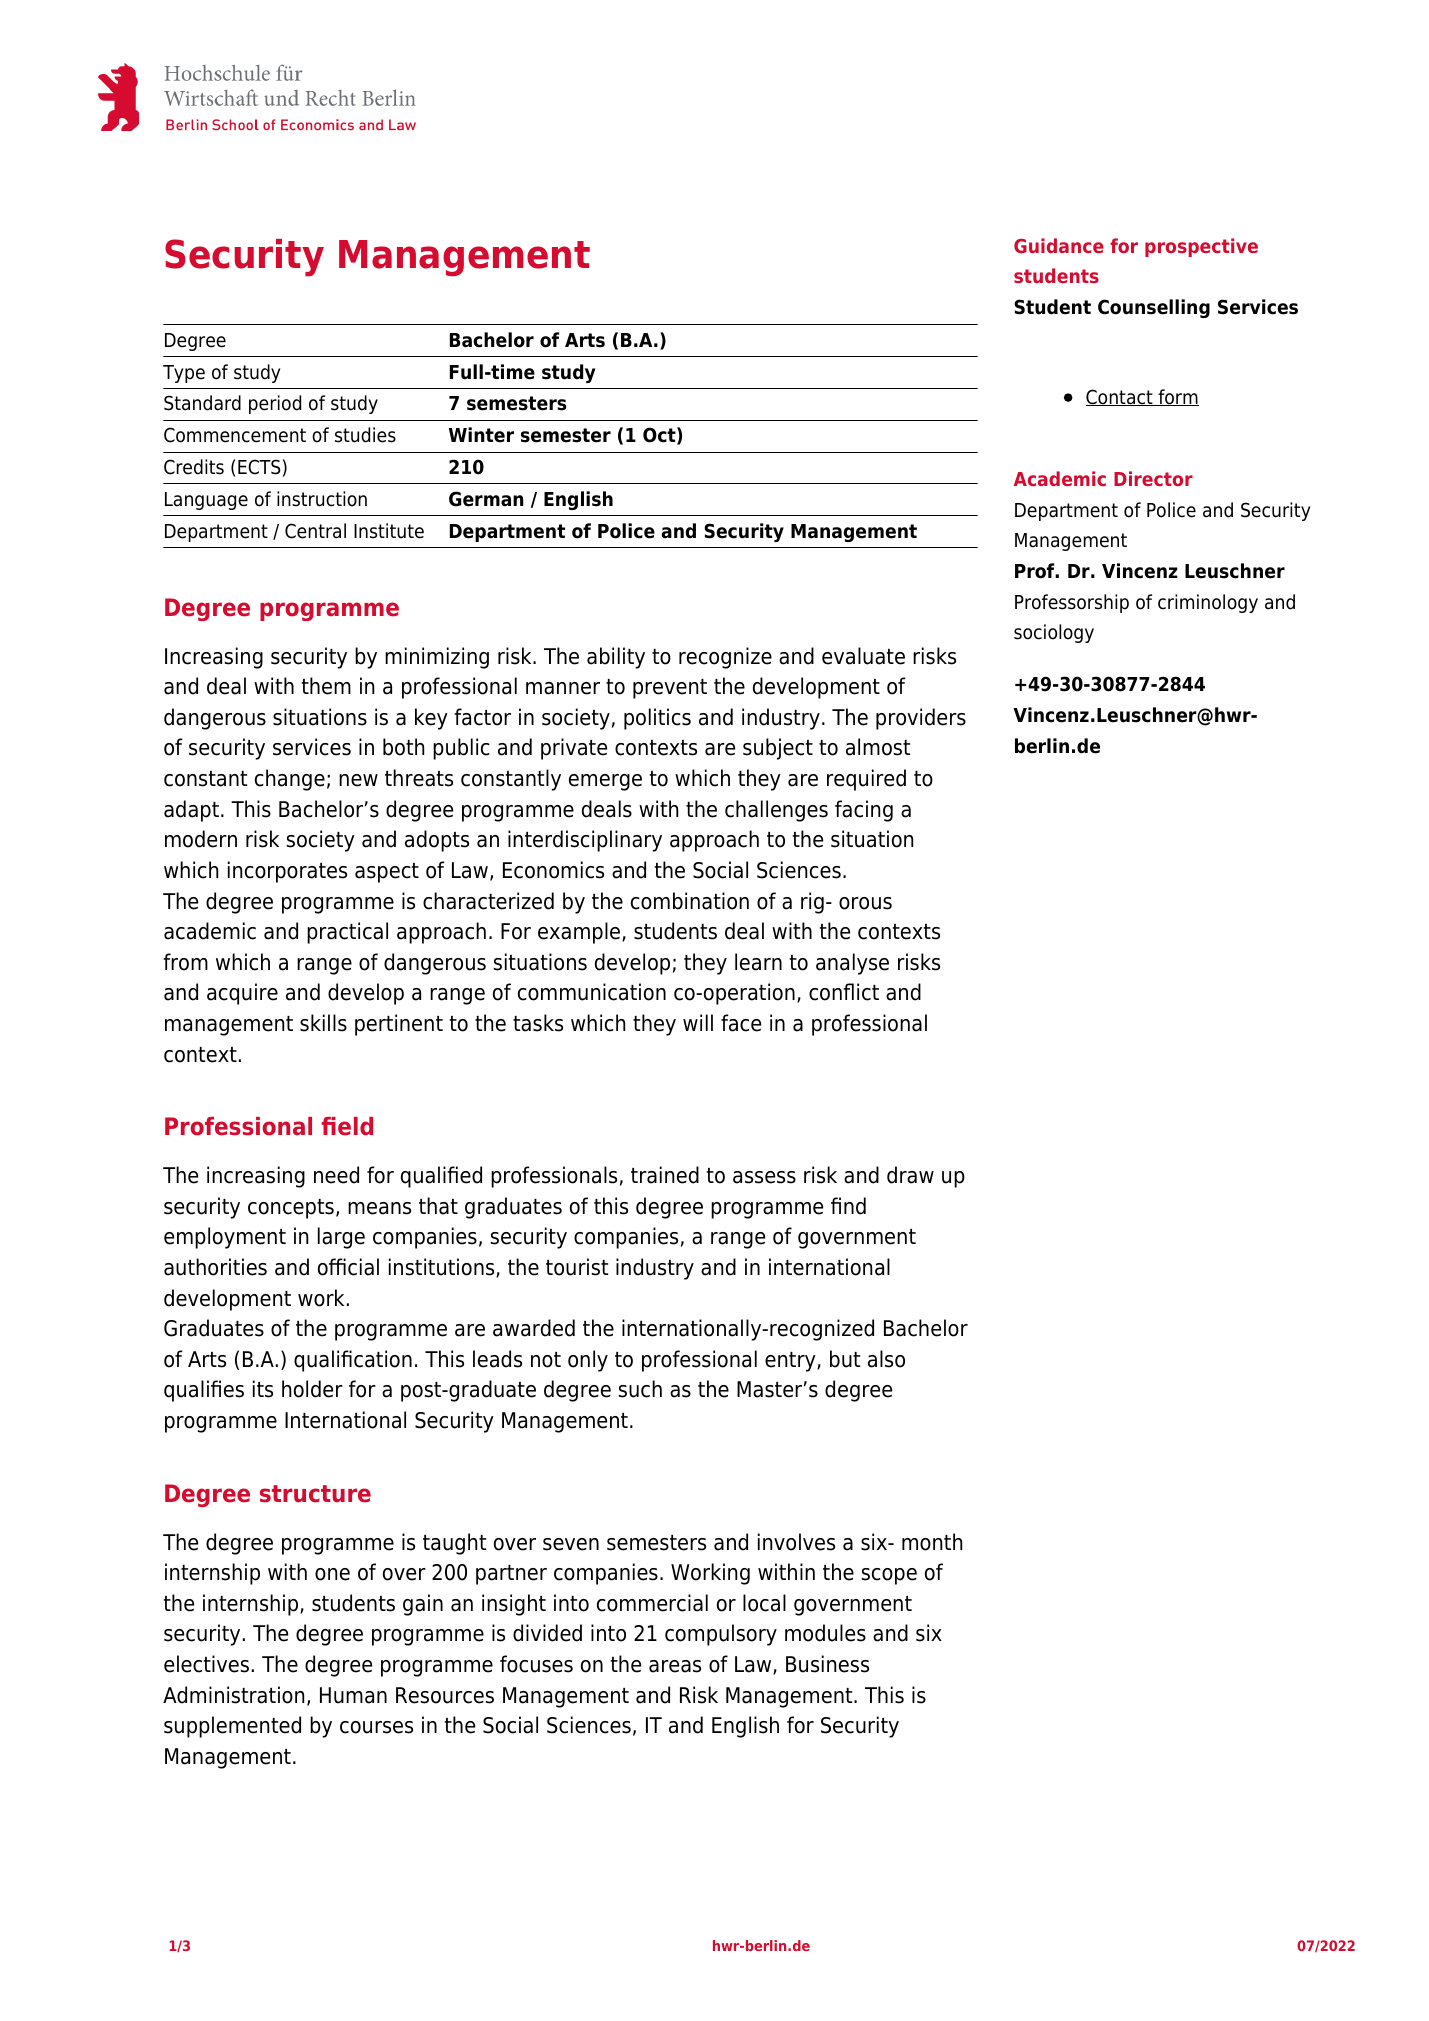 The image size is (1429, 2021). I want to click on Human, so click(353, 1695).
